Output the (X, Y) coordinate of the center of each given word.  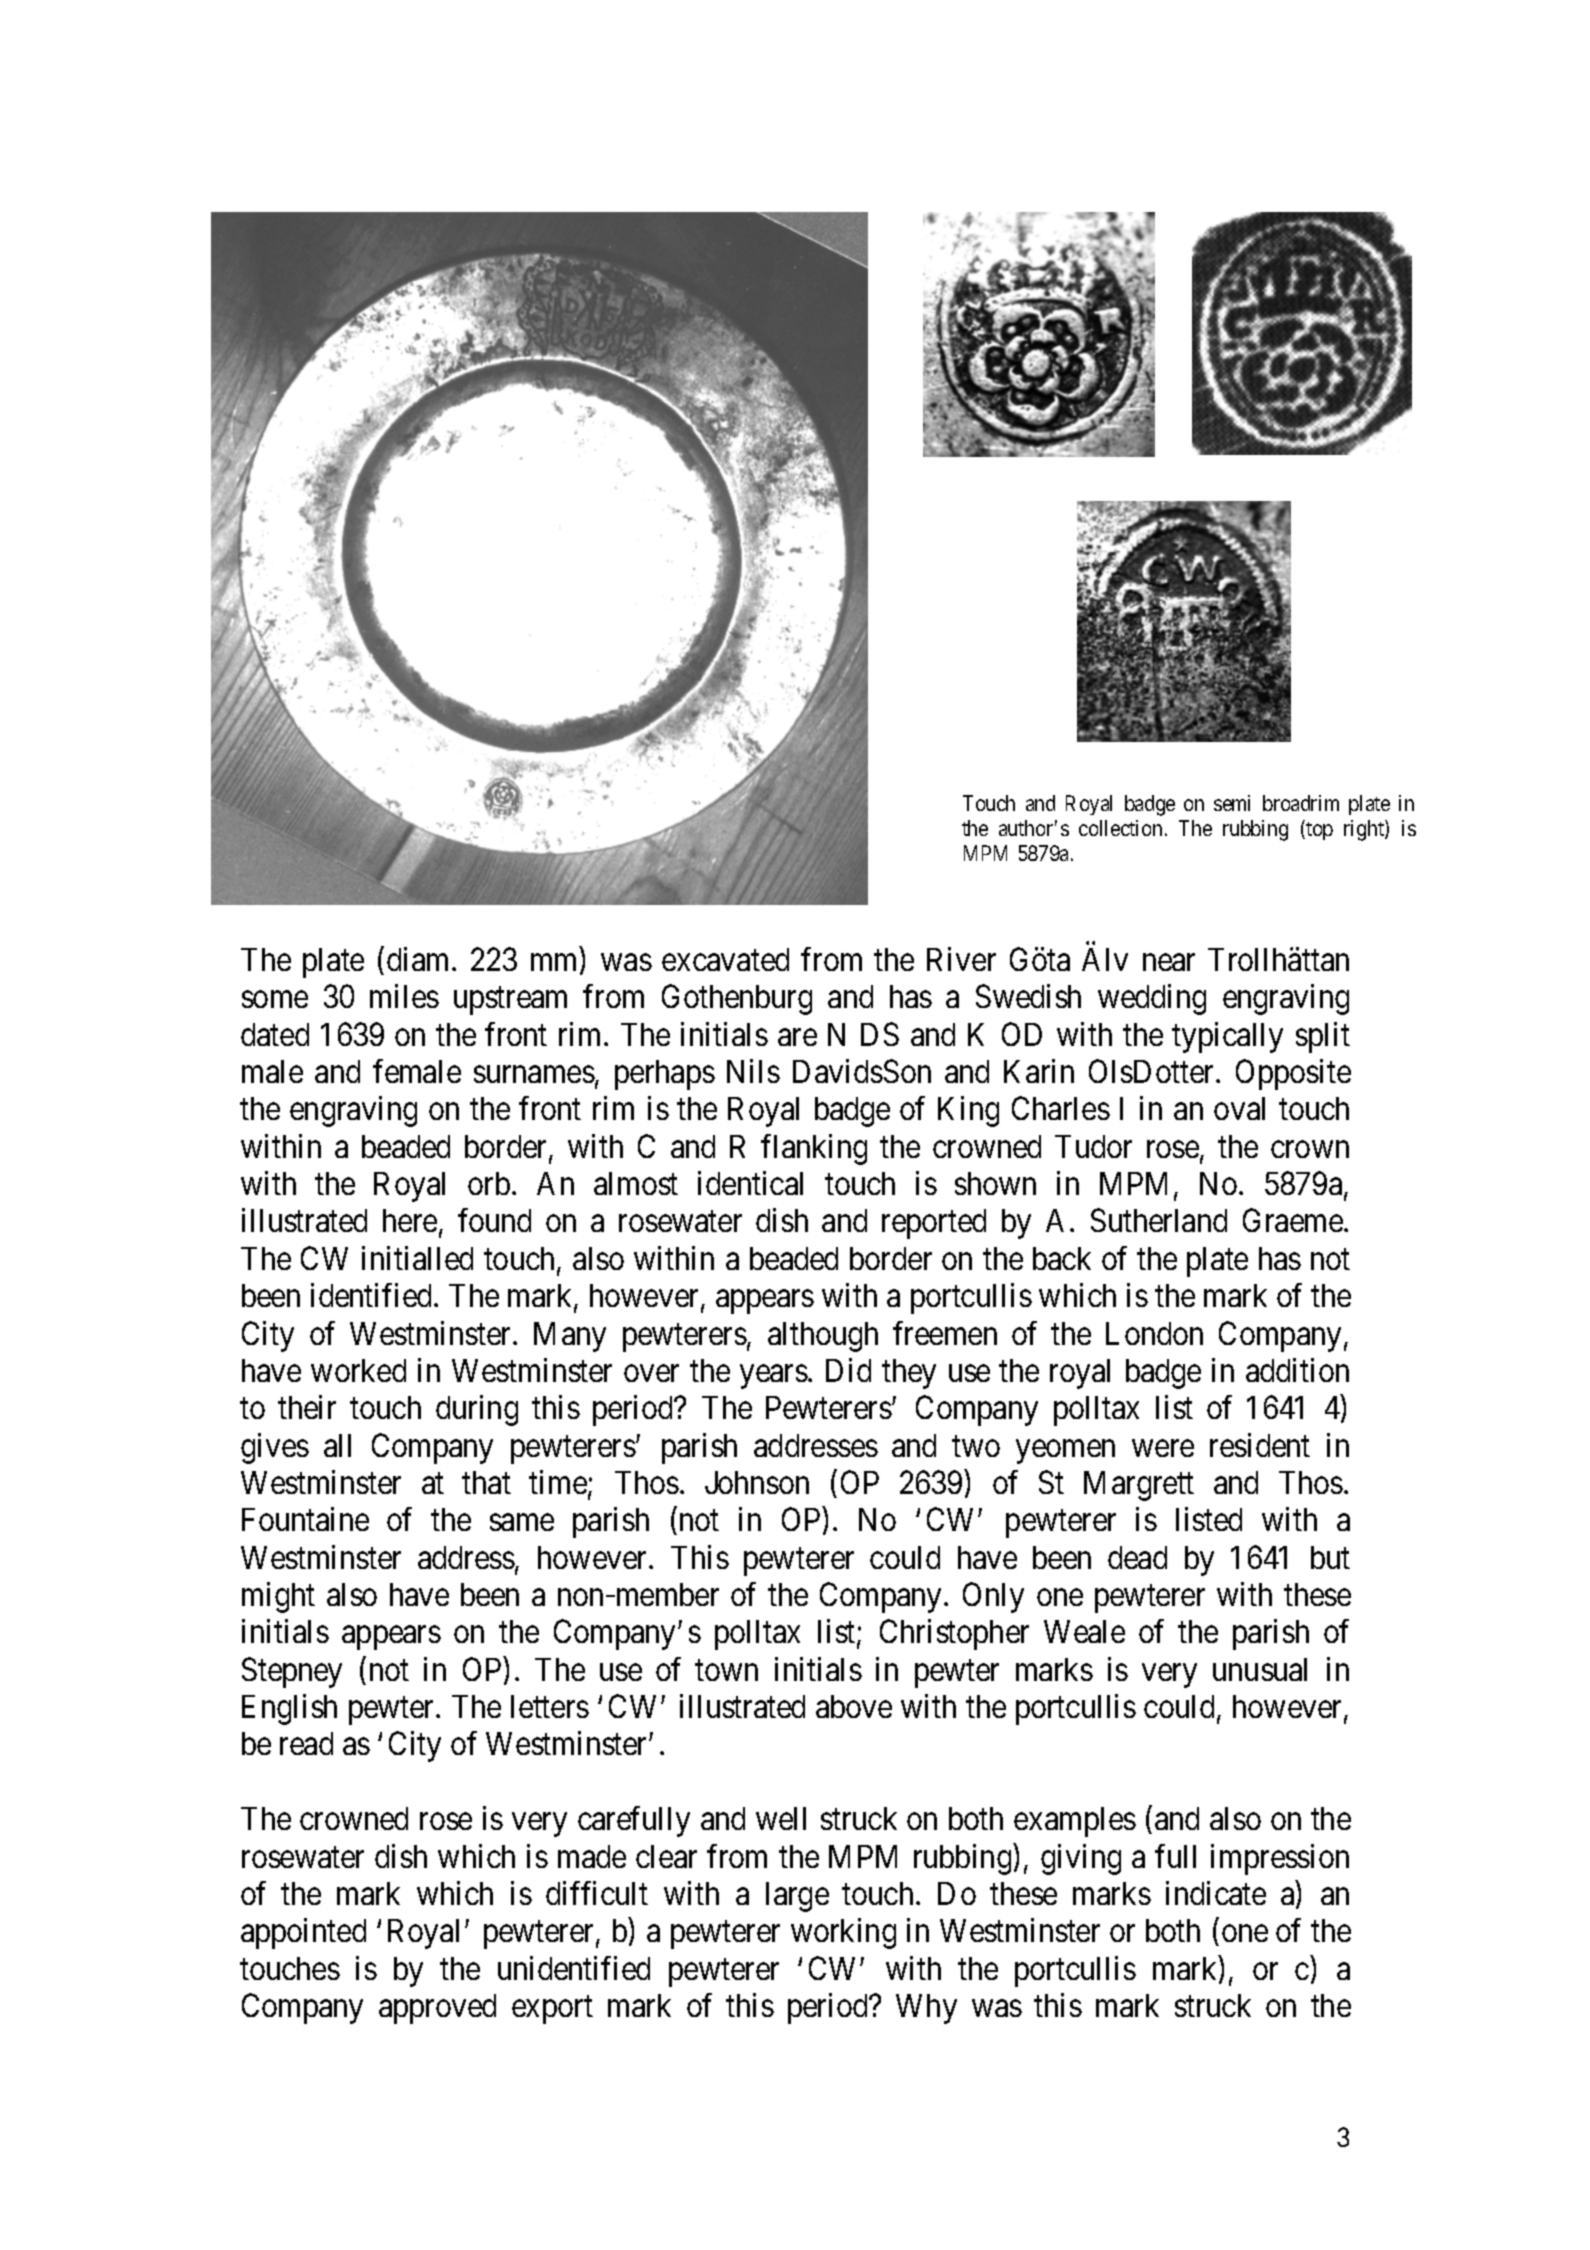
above (854, 1706)
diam (420, 959)
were (1163, 1448)
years (774, 1377)
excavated (725, 959)
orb (489, 1183)
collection (1120, 828)
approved (437, 2009)
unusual (1260, 1669)
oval (1239, 1108)
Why (926, 2009)
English (289, 1709)
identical (750, 1183)
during (477, 1410)
